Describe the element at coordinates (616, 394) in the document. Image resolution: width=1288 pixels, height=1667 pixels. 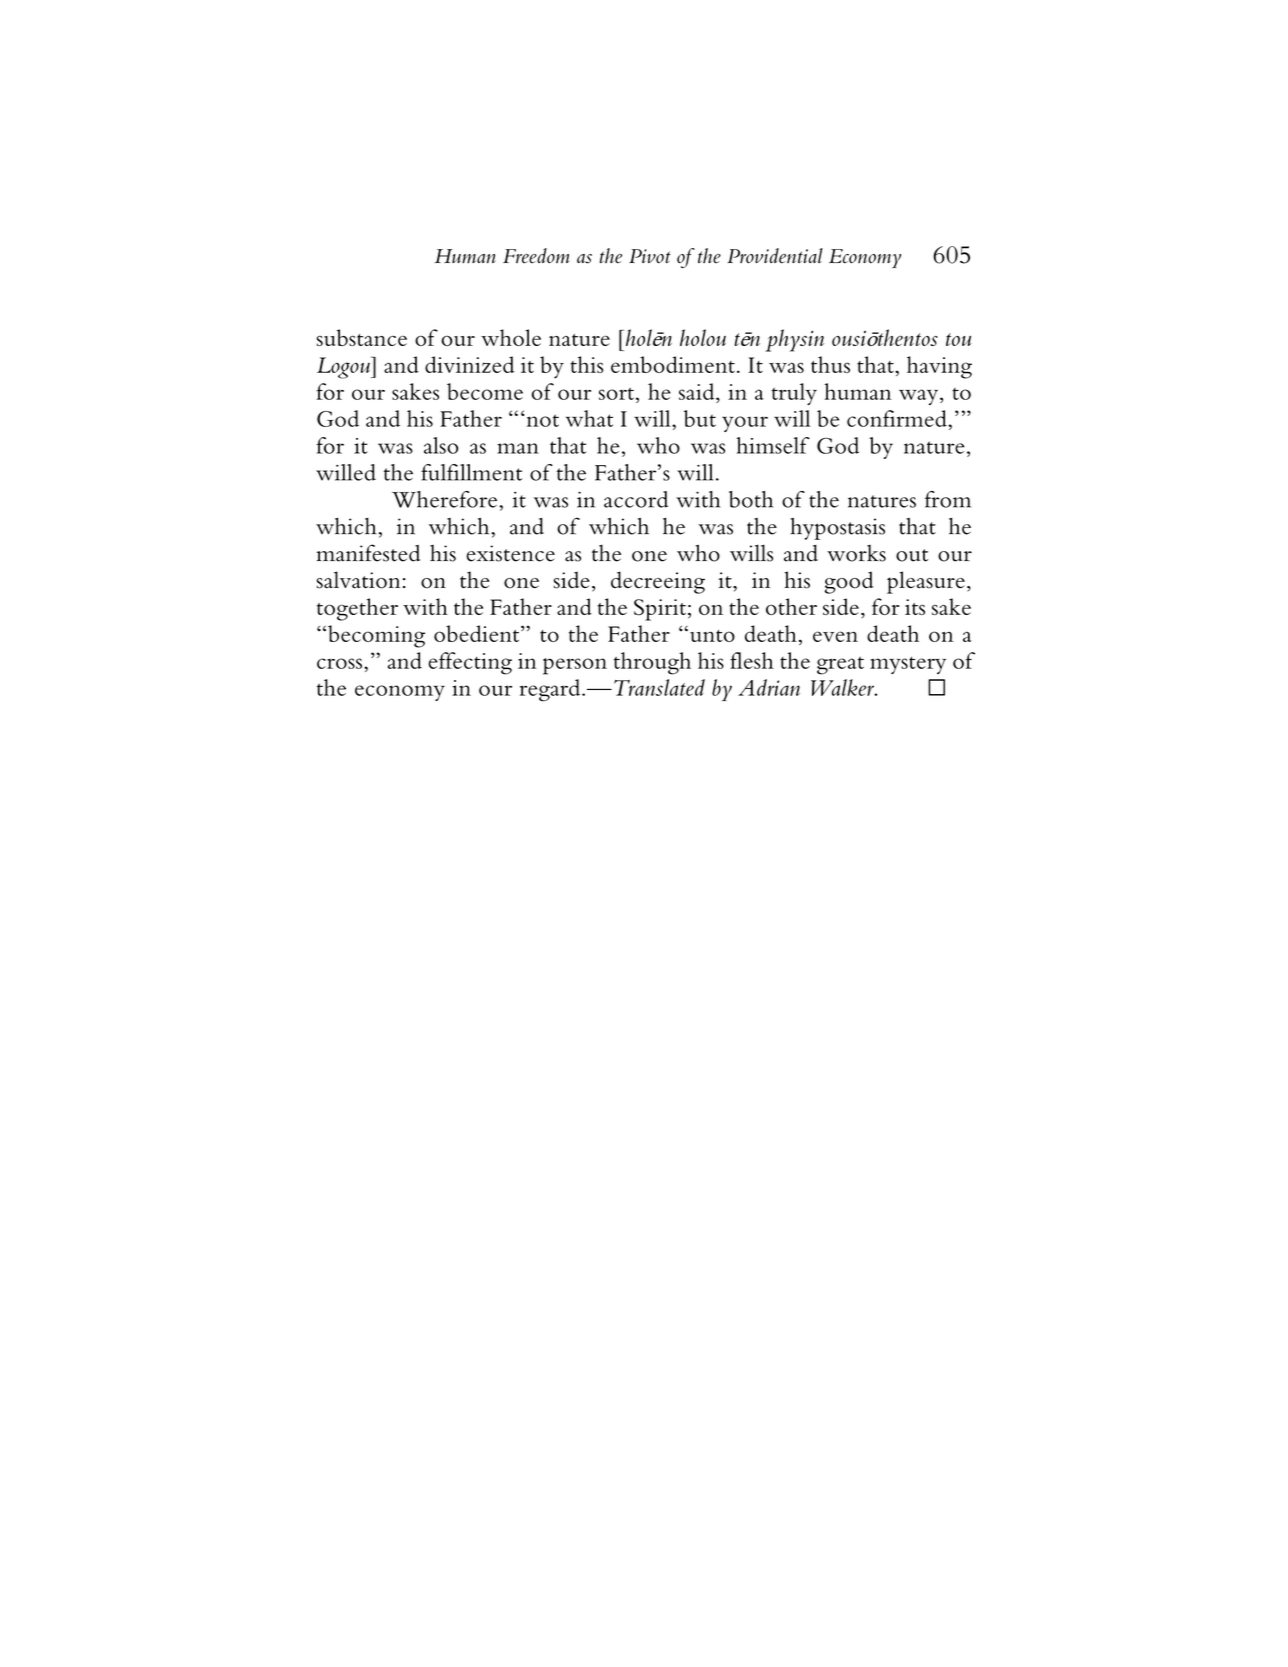
I see `sort` at that location.
